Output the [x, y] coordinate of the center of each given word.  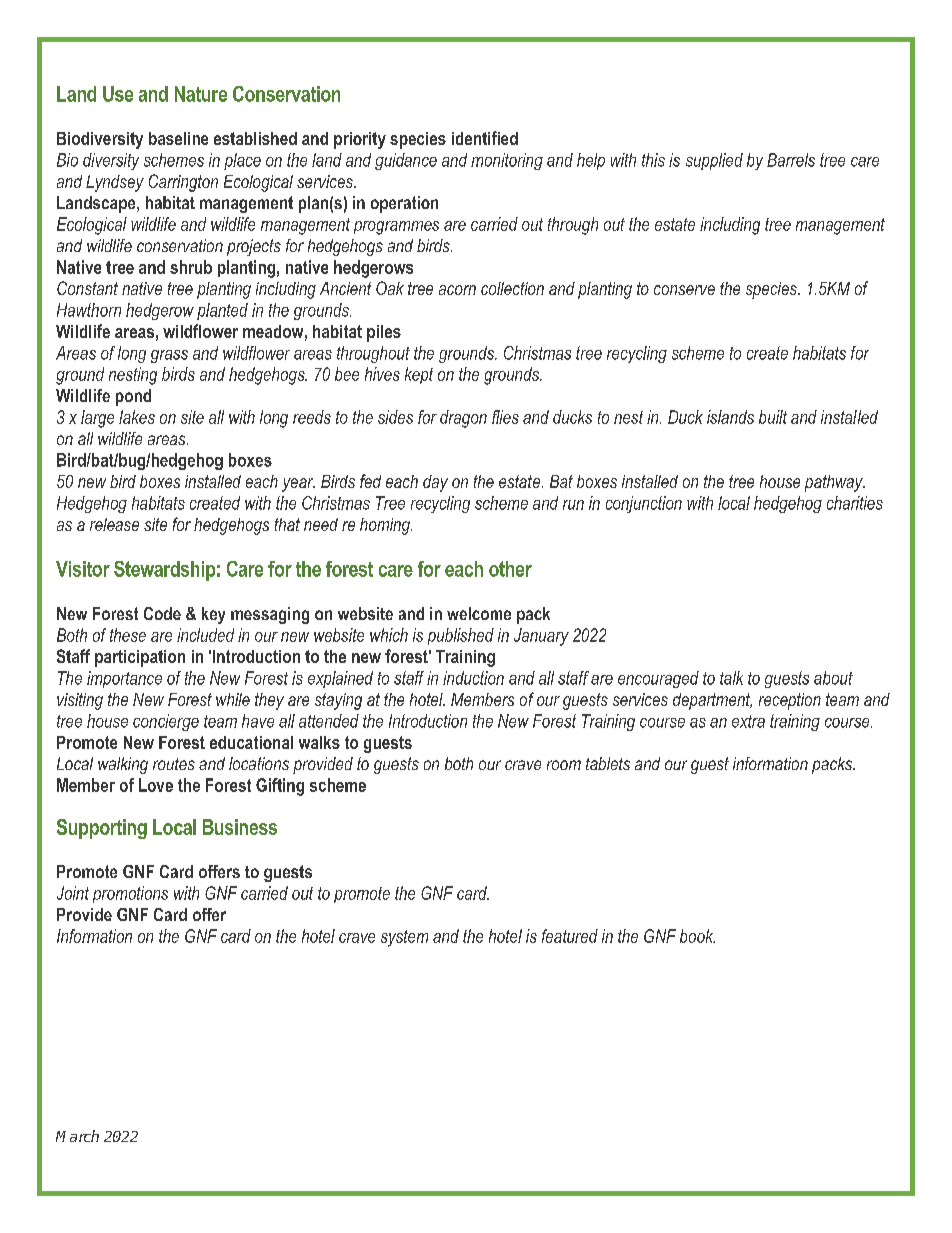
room [564, 765]
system [404, 938]
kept [419, 375]
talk [731, 678]
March [77, 1136]
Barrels [791, 160]
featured [570, 936]
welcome [479, 613]
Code [162, 613]
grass [169, 356]
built [773, 417]
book [697, 936]
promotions [130, 894]
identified [485, 138]
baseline [178, 138]
